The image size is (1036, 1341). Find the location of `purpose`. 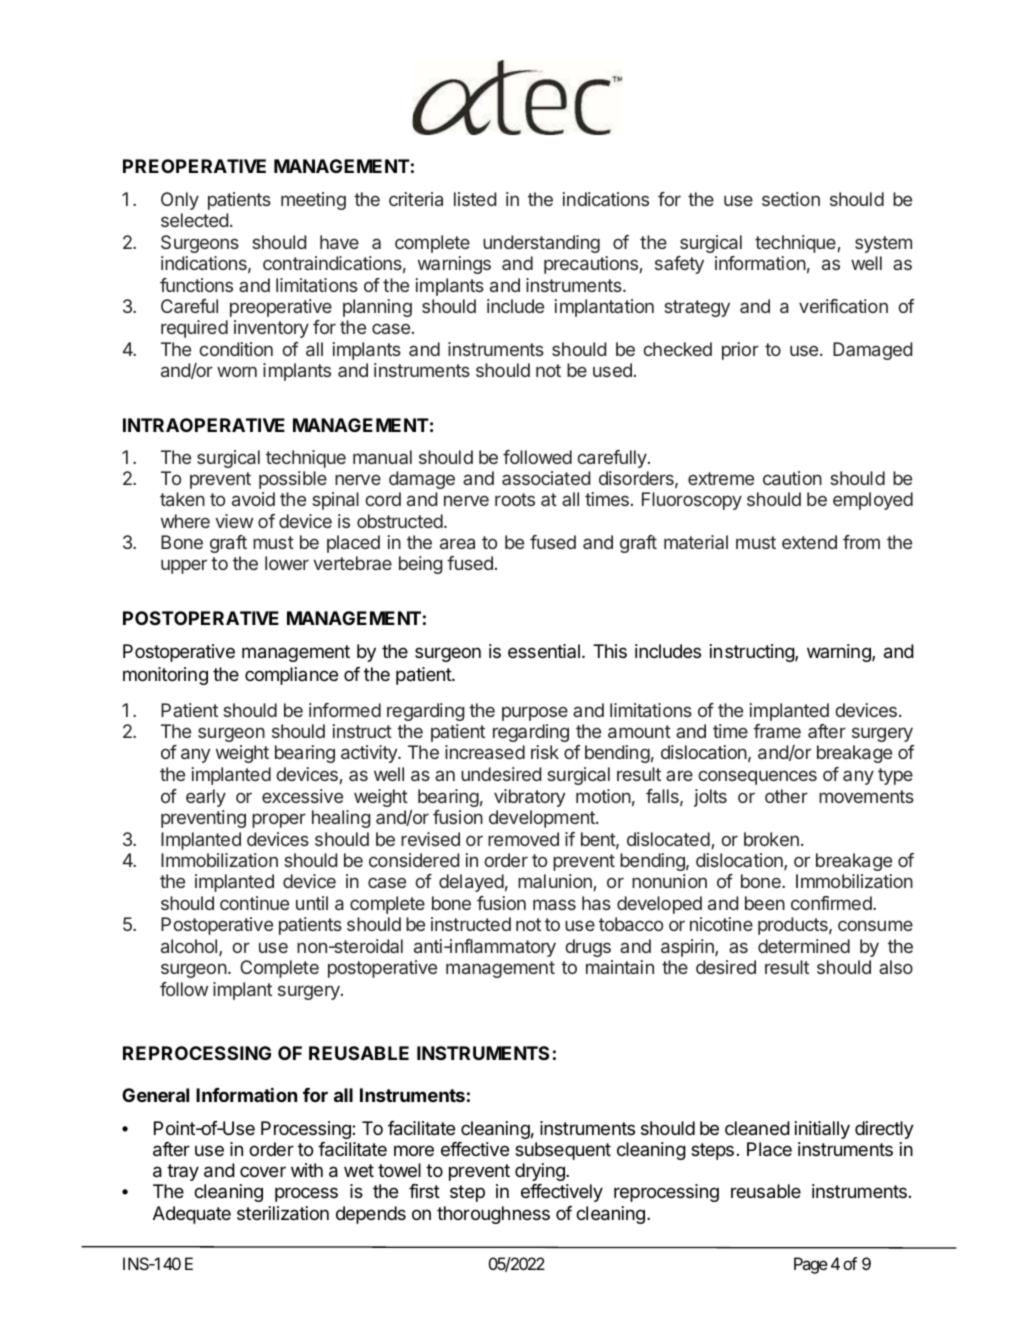

purpose is located at coordinates (535, 713).
